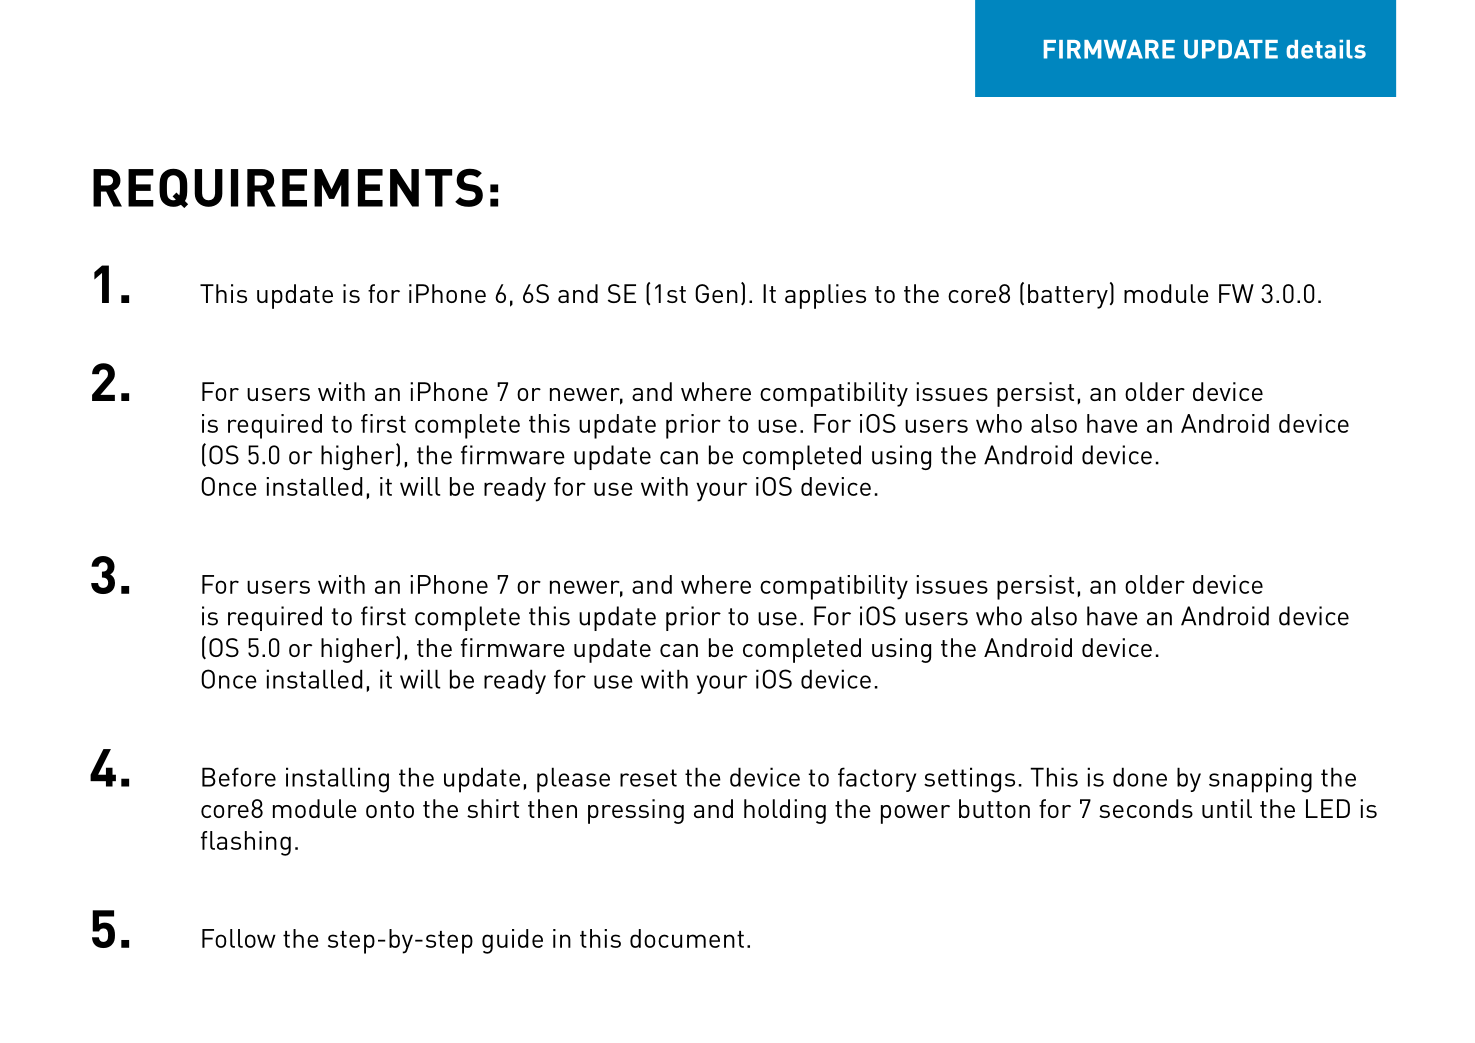 The width and height of the image is (1475, 1043). Describe the element at coordinates (825, 296) in the image. I see `applies` at that location.
